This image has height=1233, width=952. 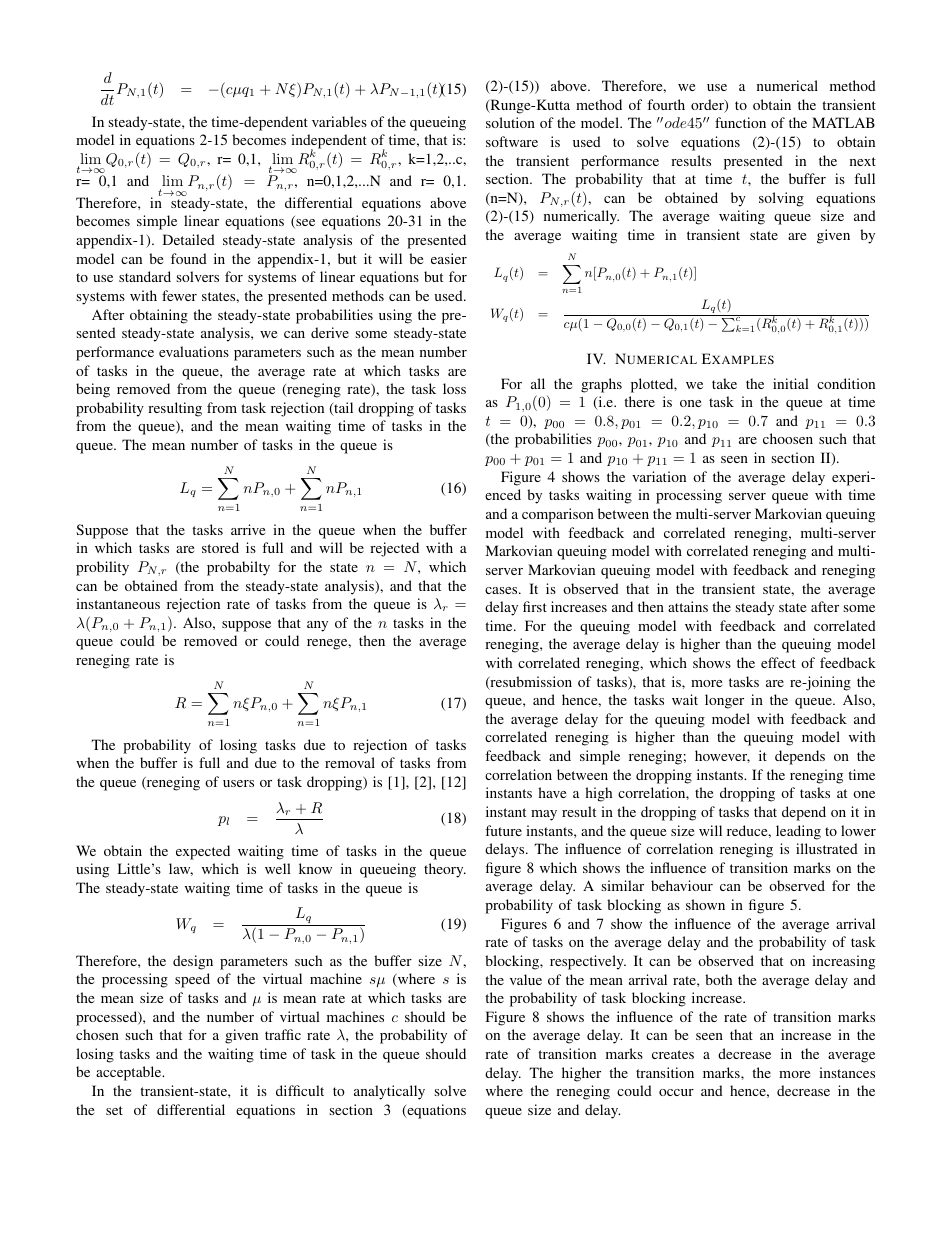 What do you see at coordinates (688, 606) in the image?
I see `attains` at bounding box center [688, 606].
